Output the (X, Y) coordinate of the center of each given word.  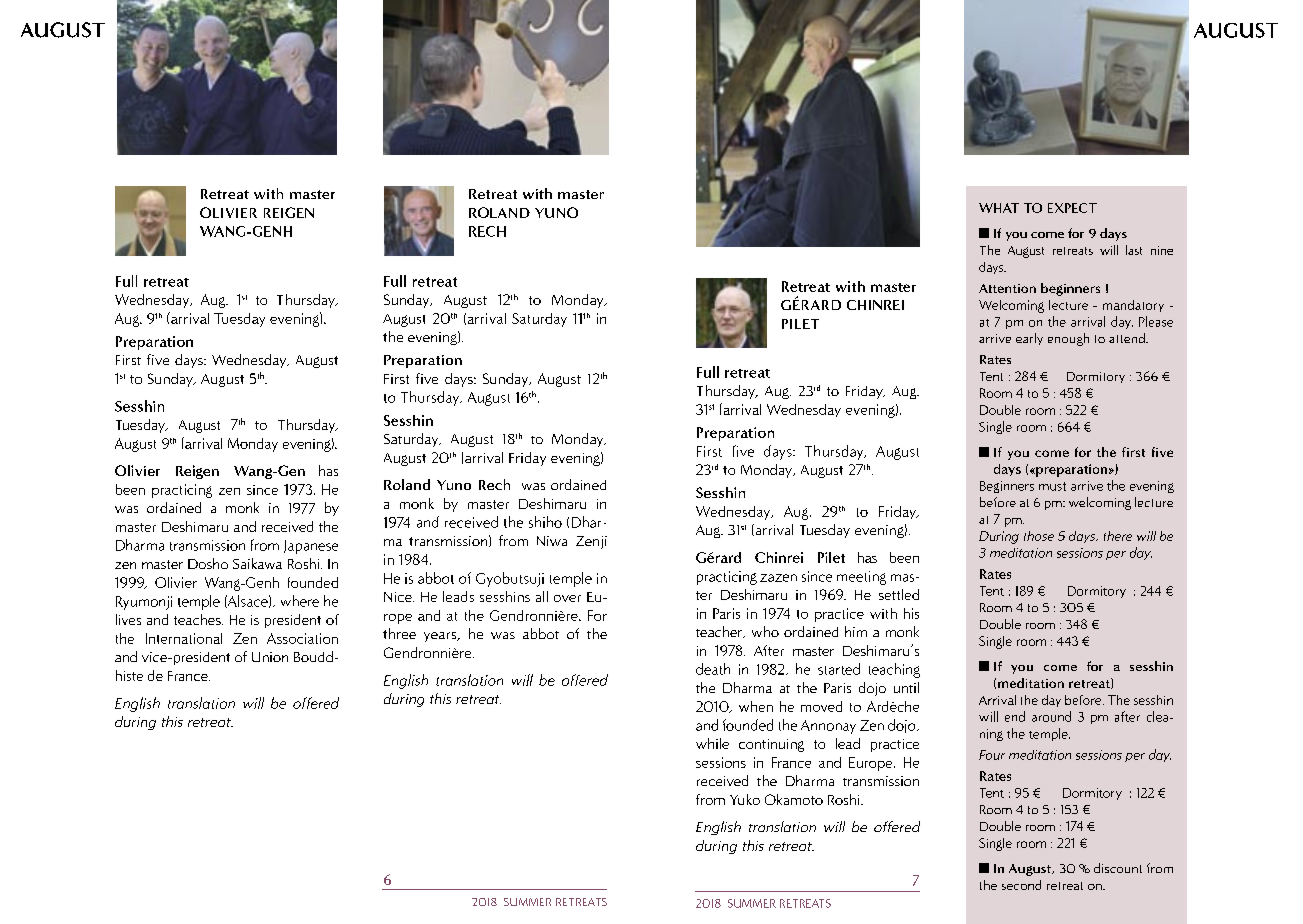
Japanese (311, 547)
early (1029, 339)
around (1051, 716)
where (300, 601)
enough (1068, 339)
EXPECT (1072, 208)
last (1134, 250)
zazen (778, 578)
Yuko (745, 799)
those (1039, 536)
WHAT (999, 208)
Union (270, 657)
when (756, 706)
